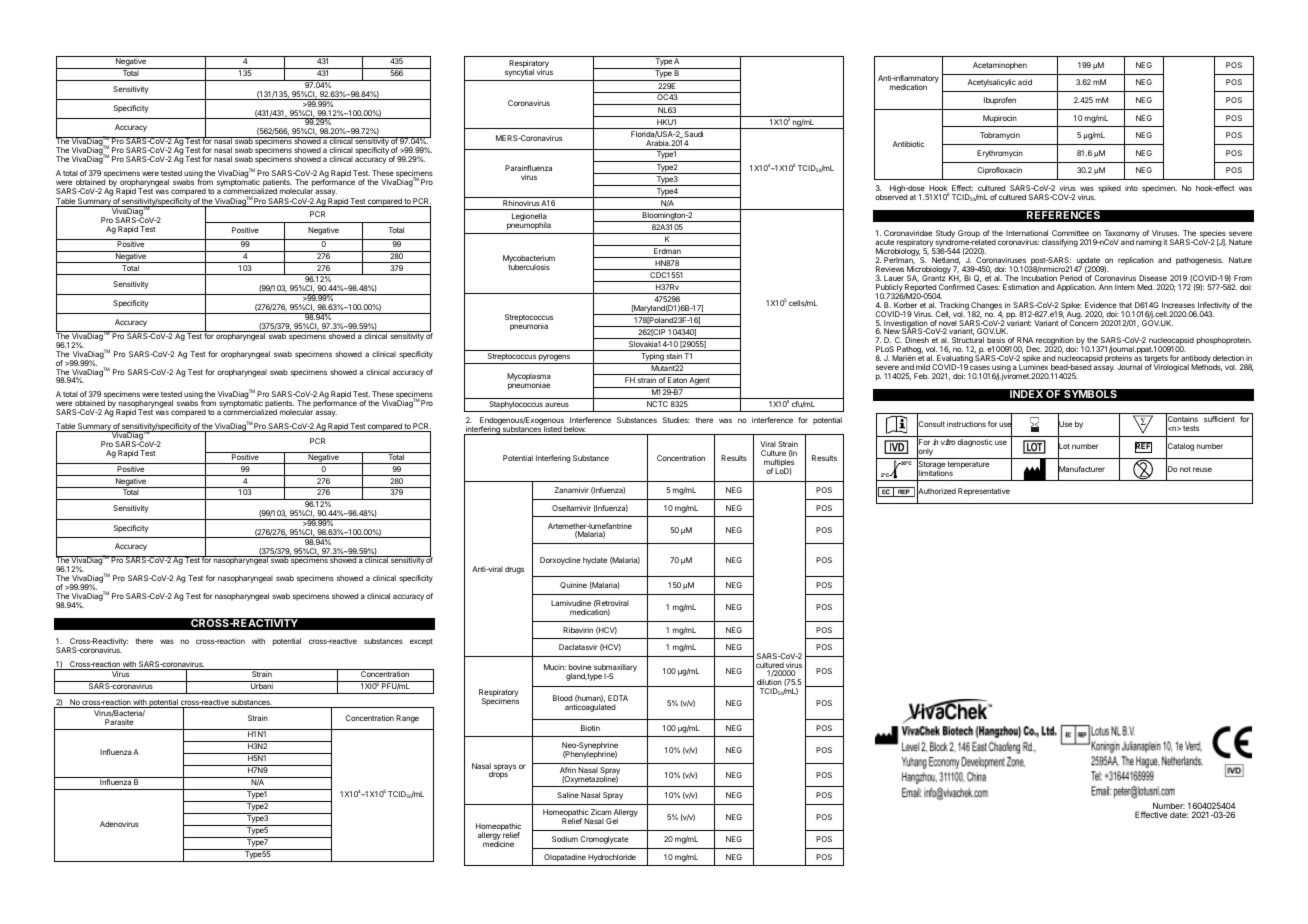 The width and height of the screenshot is (1308, 924). I want to click on bovine, so click(580, 667).
